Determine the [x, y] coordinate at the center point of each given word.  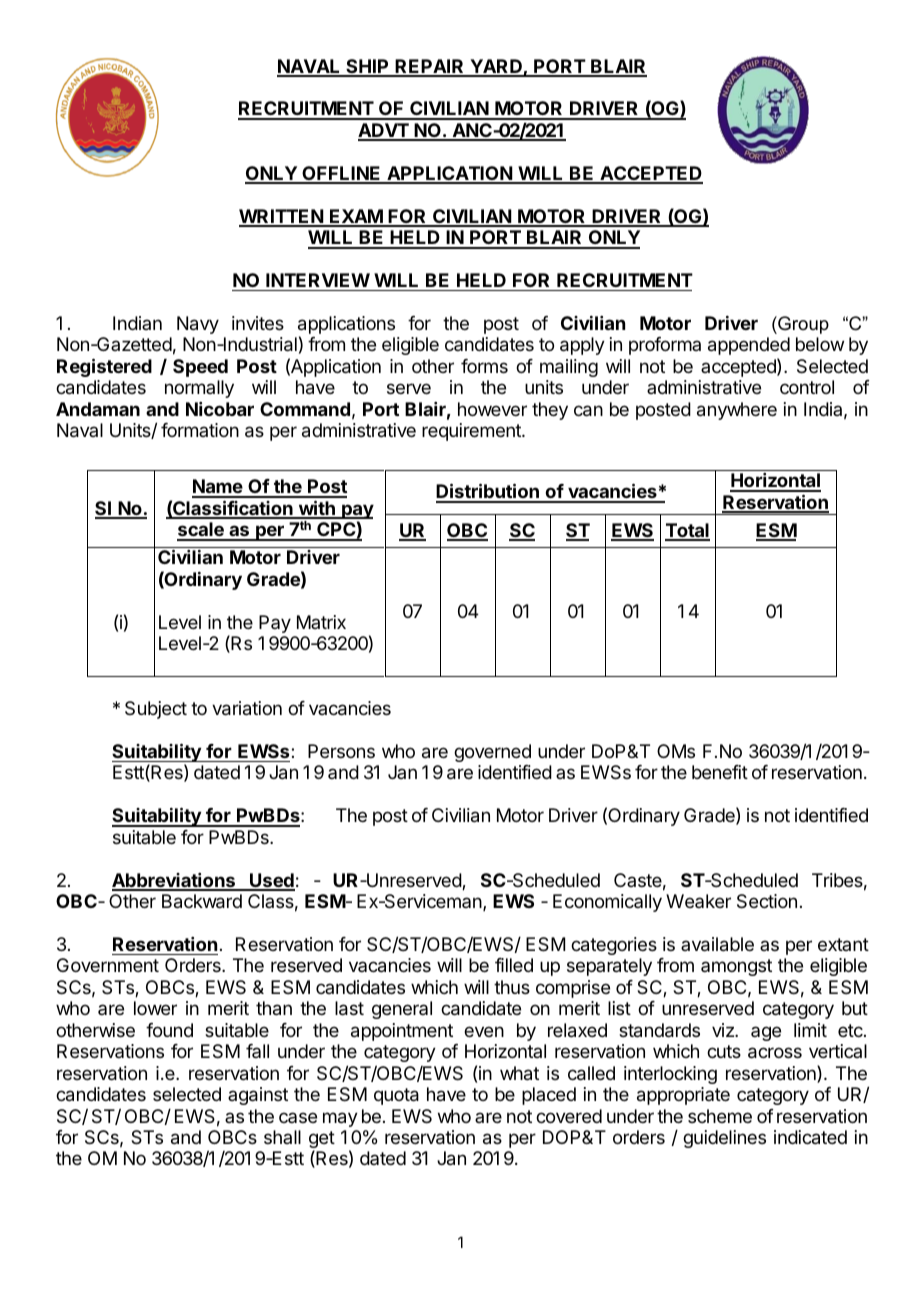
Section [767, 901]
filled [514, 965]
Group [802, 325]
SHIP [367, 67]
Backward [202, 901]
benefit [720, 772]
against [258, 1096]
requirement [472, 432]
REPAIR [430, 67]
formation [200, 430]
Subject [156, 710]
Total [687, 531]
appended [749, 346]
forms [484, 366]
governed [492, 753]
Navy [198, 325]
